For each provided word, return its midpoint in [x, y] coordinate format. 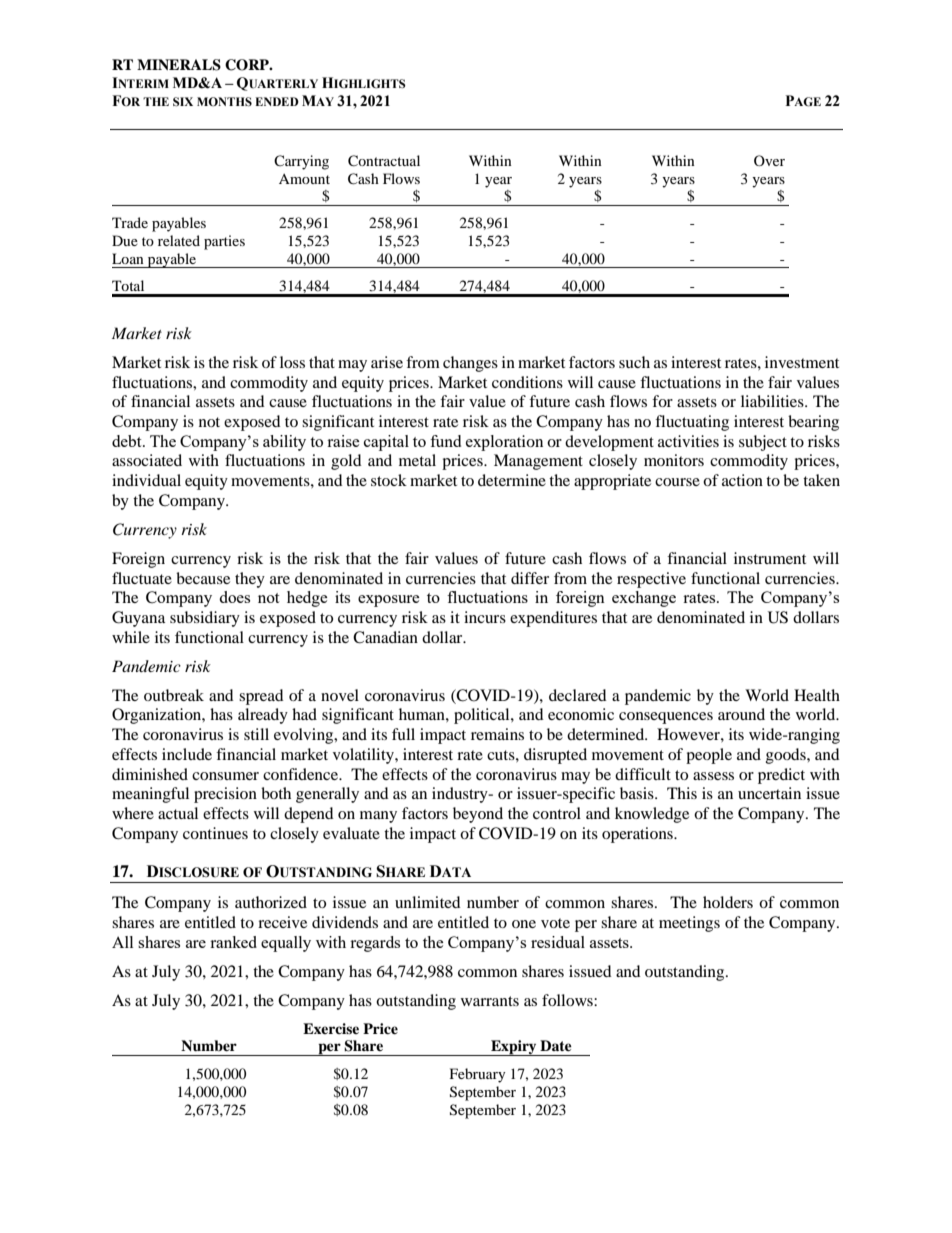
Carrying [301, 162]
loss [292, 362]
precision [225, 795]
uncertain [769, 793]
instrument [770, 558]
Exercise [331, 1028]
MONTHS [224, 101]
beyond [478, 815]
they [250, 580]
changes [470, 364]
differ [530, 578]
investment [802, 362]
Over [769, 160]
